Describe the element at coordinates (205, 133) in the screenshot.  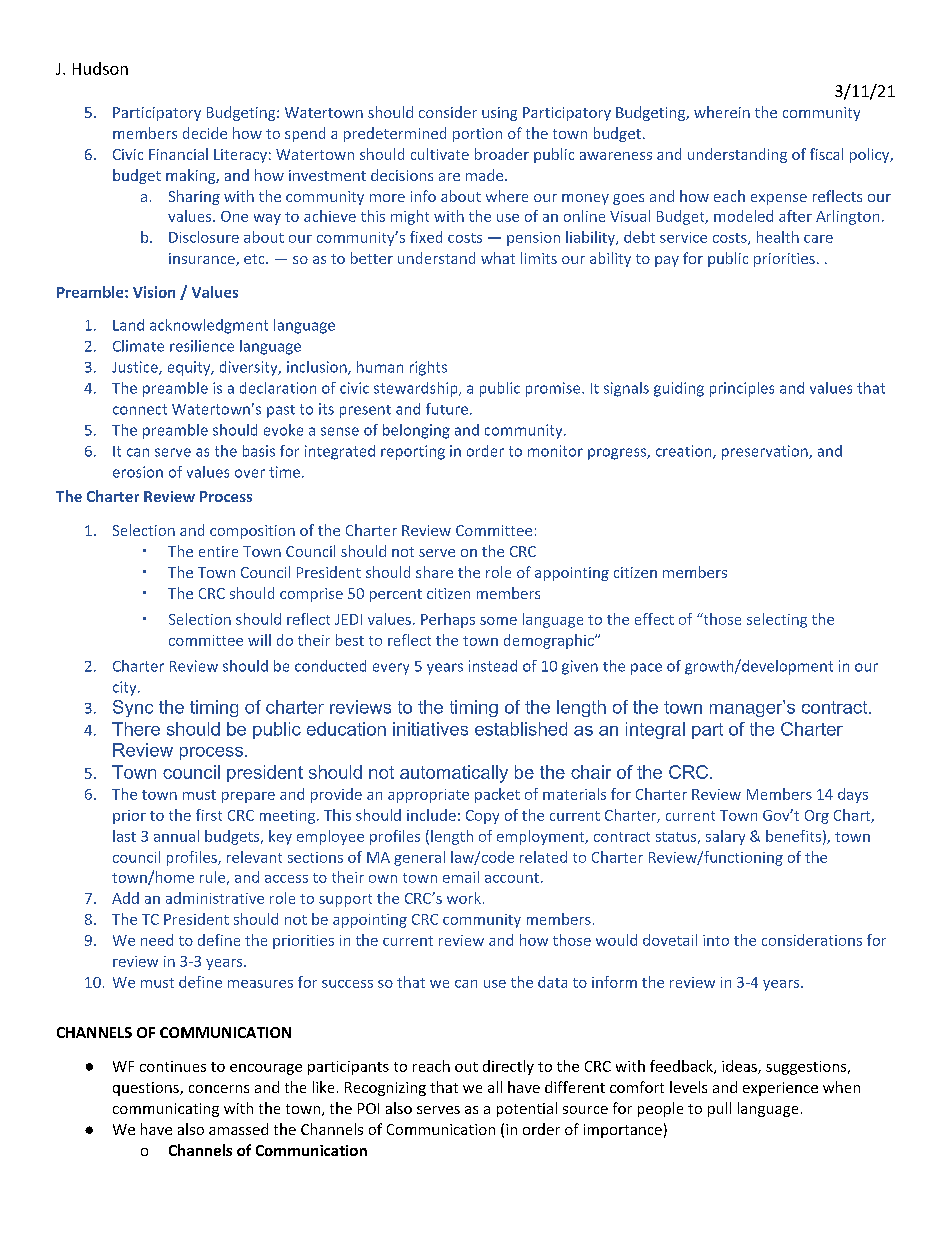
I see `decide` at that location.
